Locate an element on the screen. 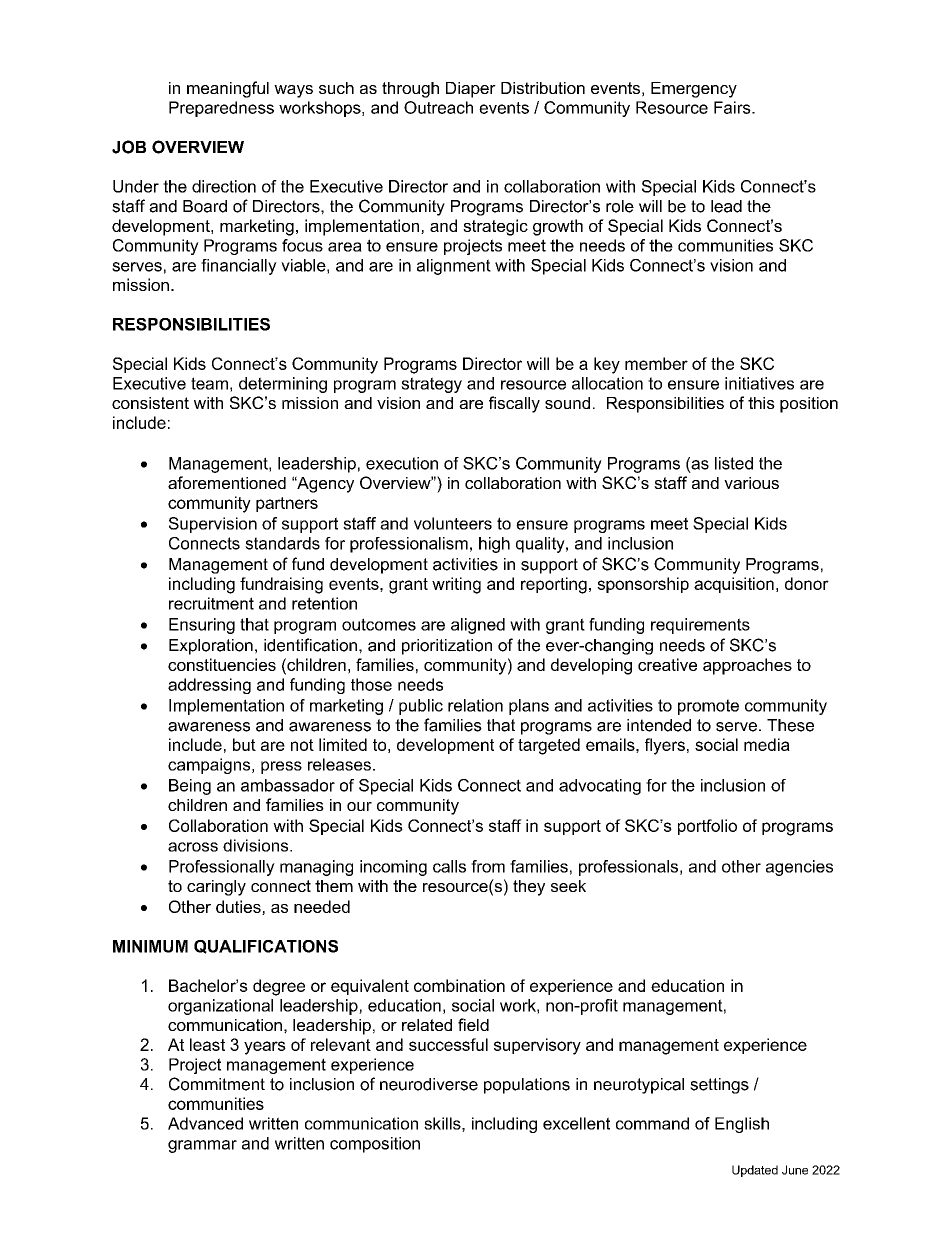 This screenshot has width=952, height=1233. Ensuring is located at coordinates (202, 626).
